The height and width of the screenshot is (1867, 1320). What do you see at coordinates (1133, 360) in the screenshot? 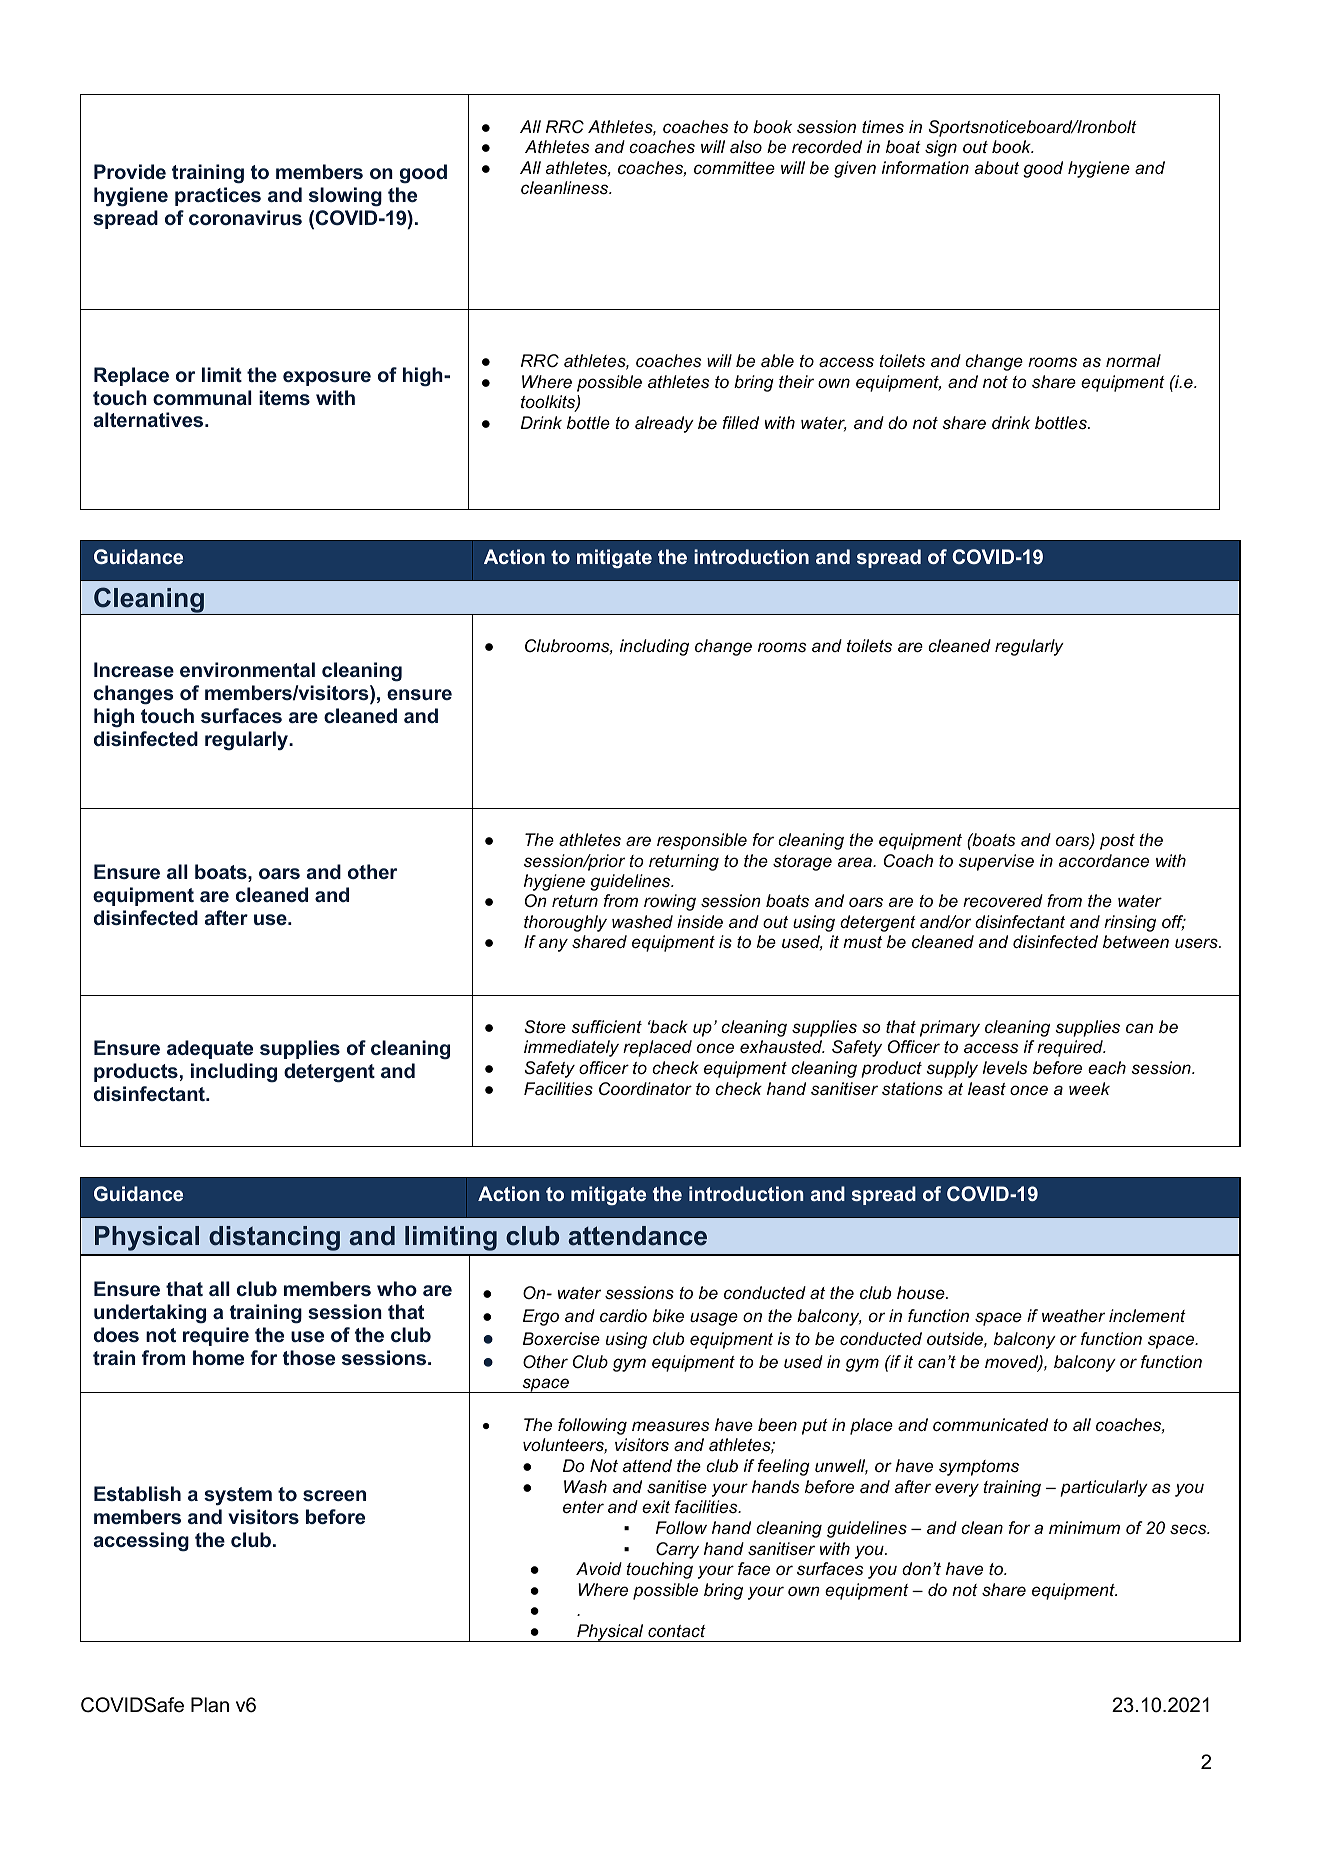
I see `normal` at bounding box center [1133, 360].
